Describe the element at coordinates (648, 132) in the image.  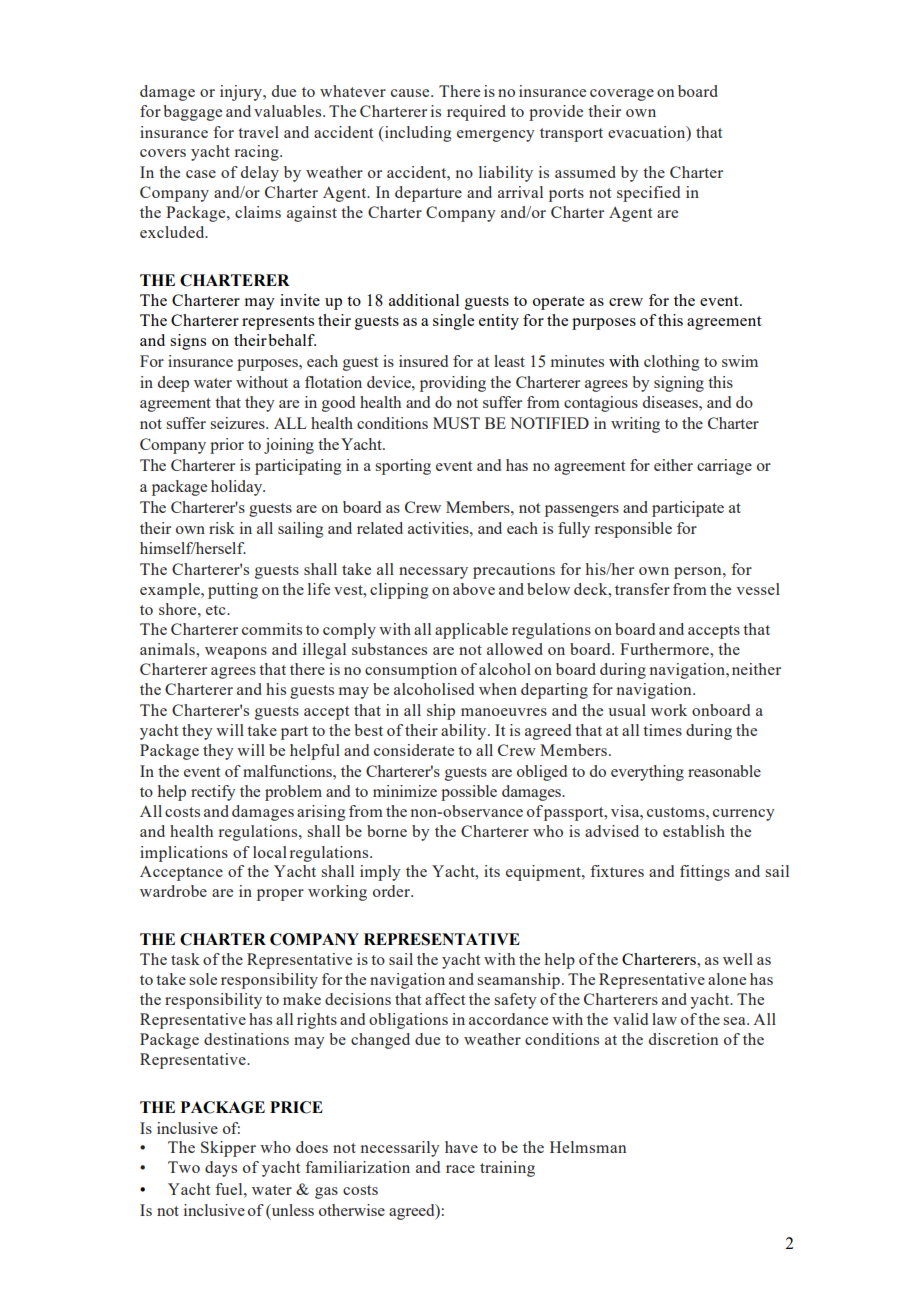
I see `evacuation` at that location.
